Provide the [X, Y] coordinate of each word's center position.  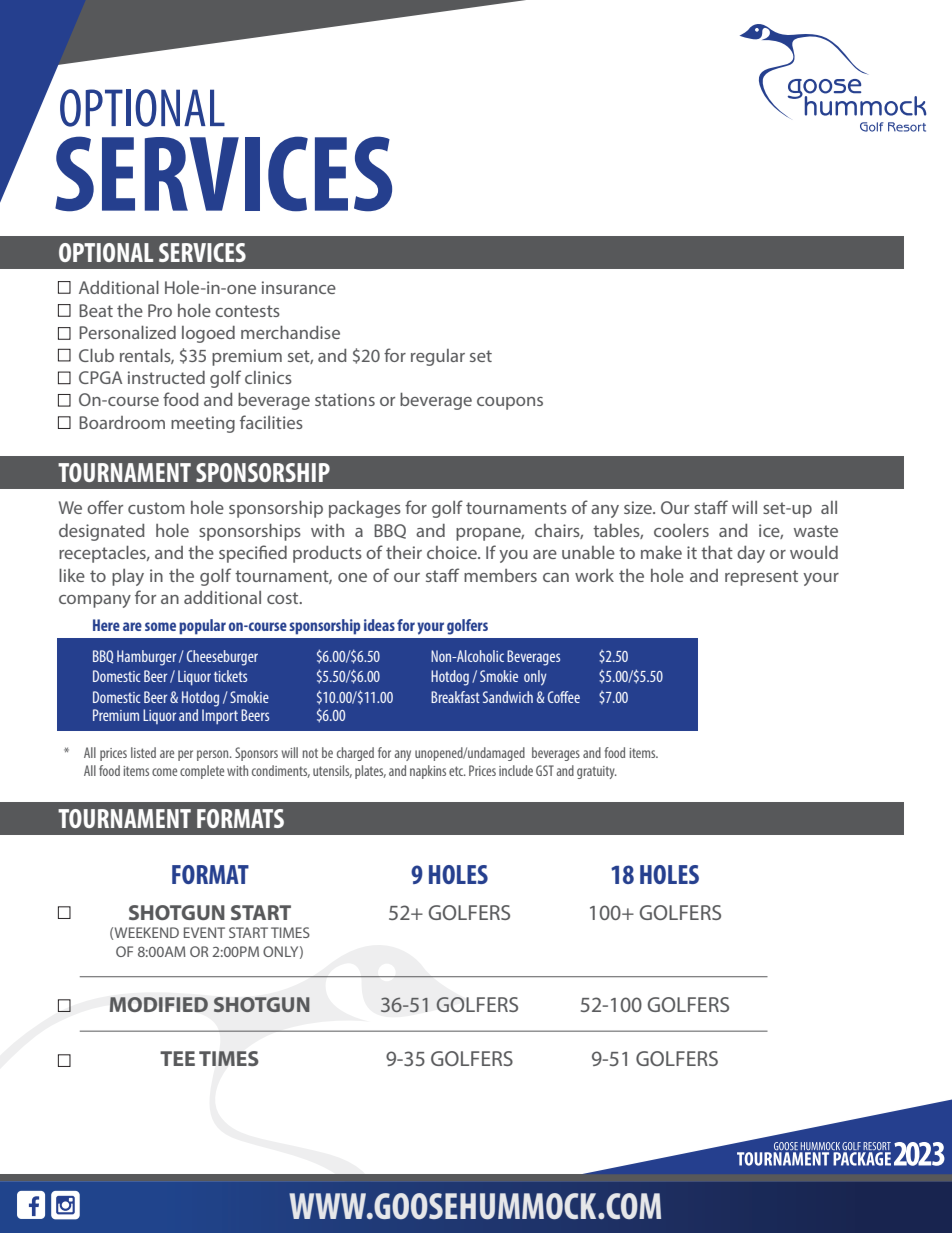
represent [761, 578]
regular [438, 357]
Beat [96, 310]
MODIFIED [159, 1004]
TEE [177, 1058]
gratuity [597, 772]
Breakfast [455, 697]
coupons [510, 403]
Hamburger [146, 658]
